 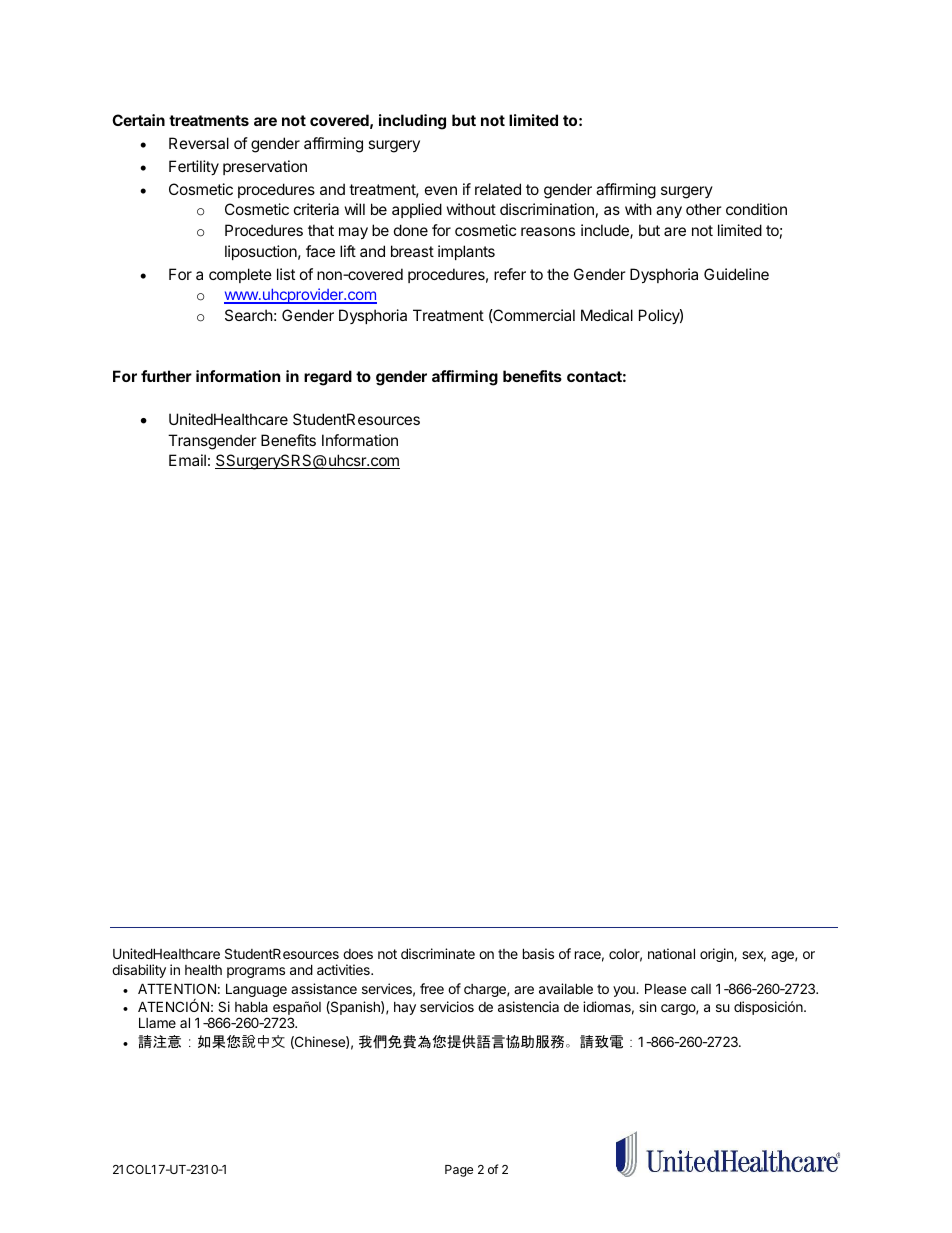 What do you see at coordinates (671, 953) in the image?
I see `national` at bounding box center [671, 953].
